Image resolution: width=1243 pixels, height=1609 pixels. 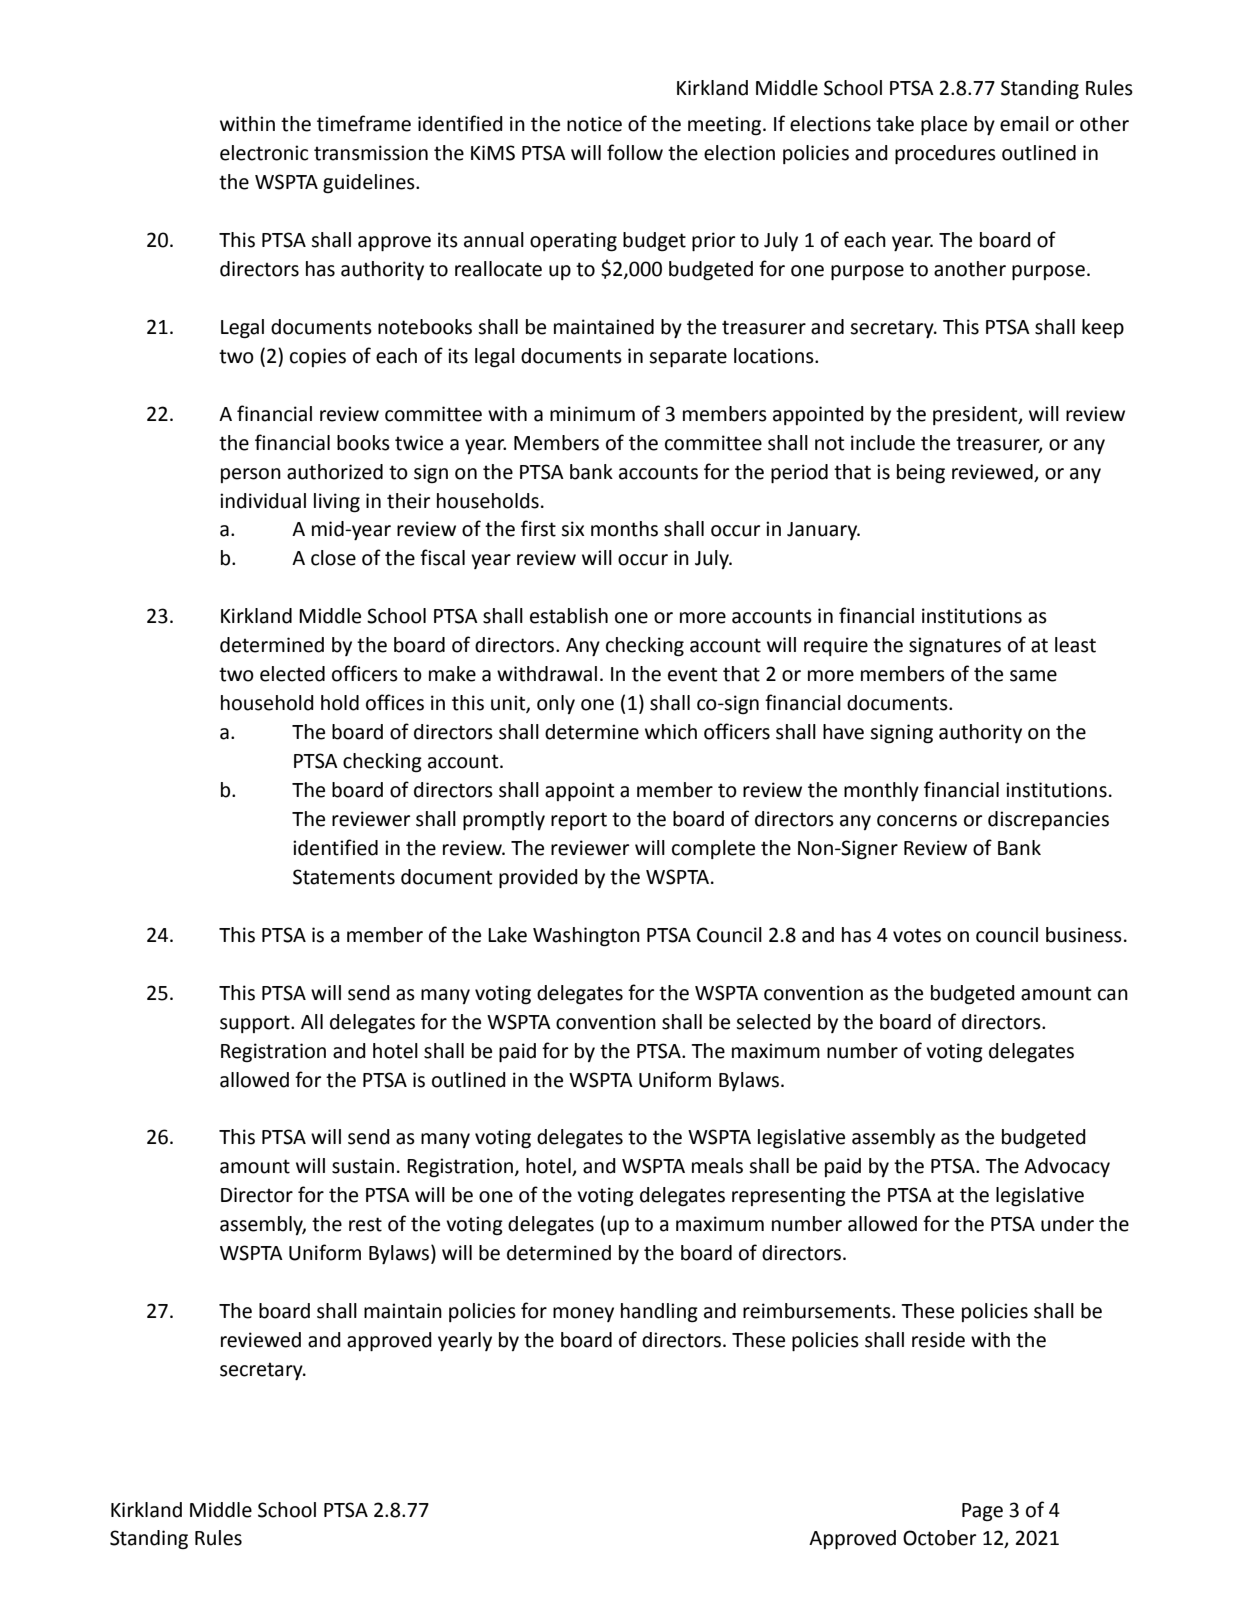 I want to click on complete, so click(x=713, y=849).
